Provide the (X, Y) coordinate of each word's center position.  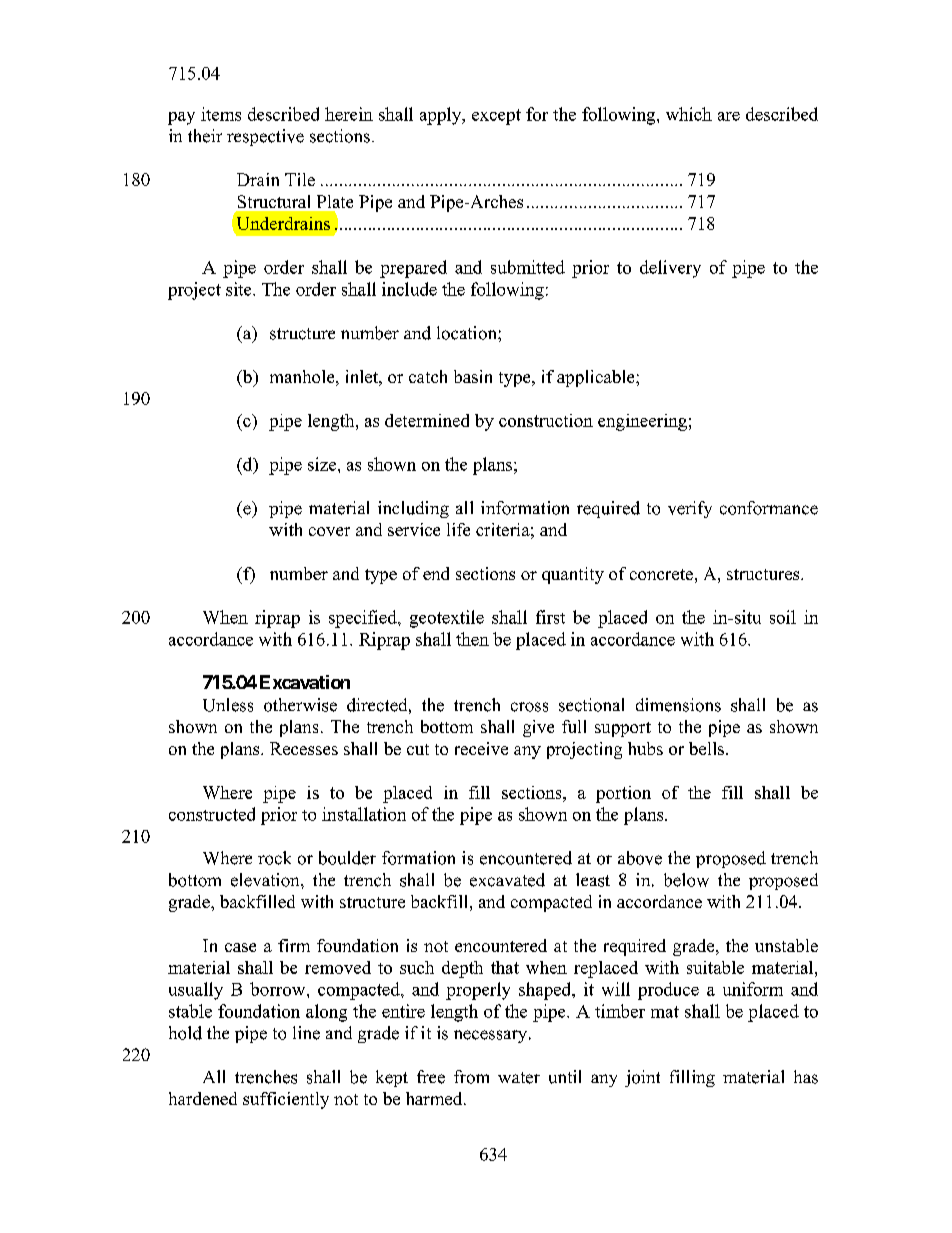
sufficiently (286, 1100)
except (496, 117)
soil (783, 617)
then (472, 639)
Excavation (305, 682)
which (689, 114)
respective (265, 137)
